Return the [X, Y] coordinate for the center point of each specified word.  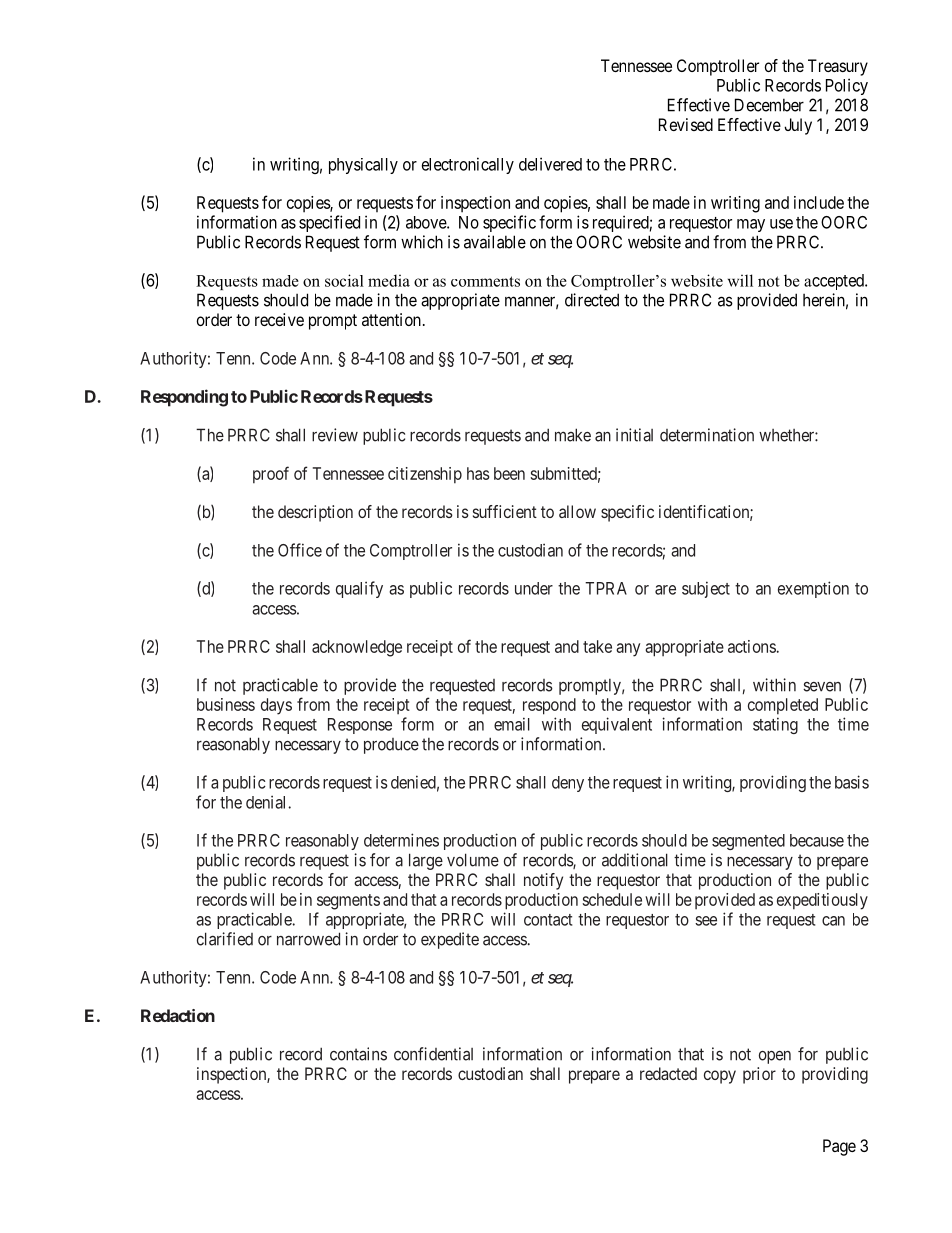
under [534, 588]
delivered [550, 164]
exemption [813, 589]
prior [759, 1075]
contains [358, 1054]
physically [363, 166]
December [769, 105]
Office [300, 550]
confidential [433, 1054]
